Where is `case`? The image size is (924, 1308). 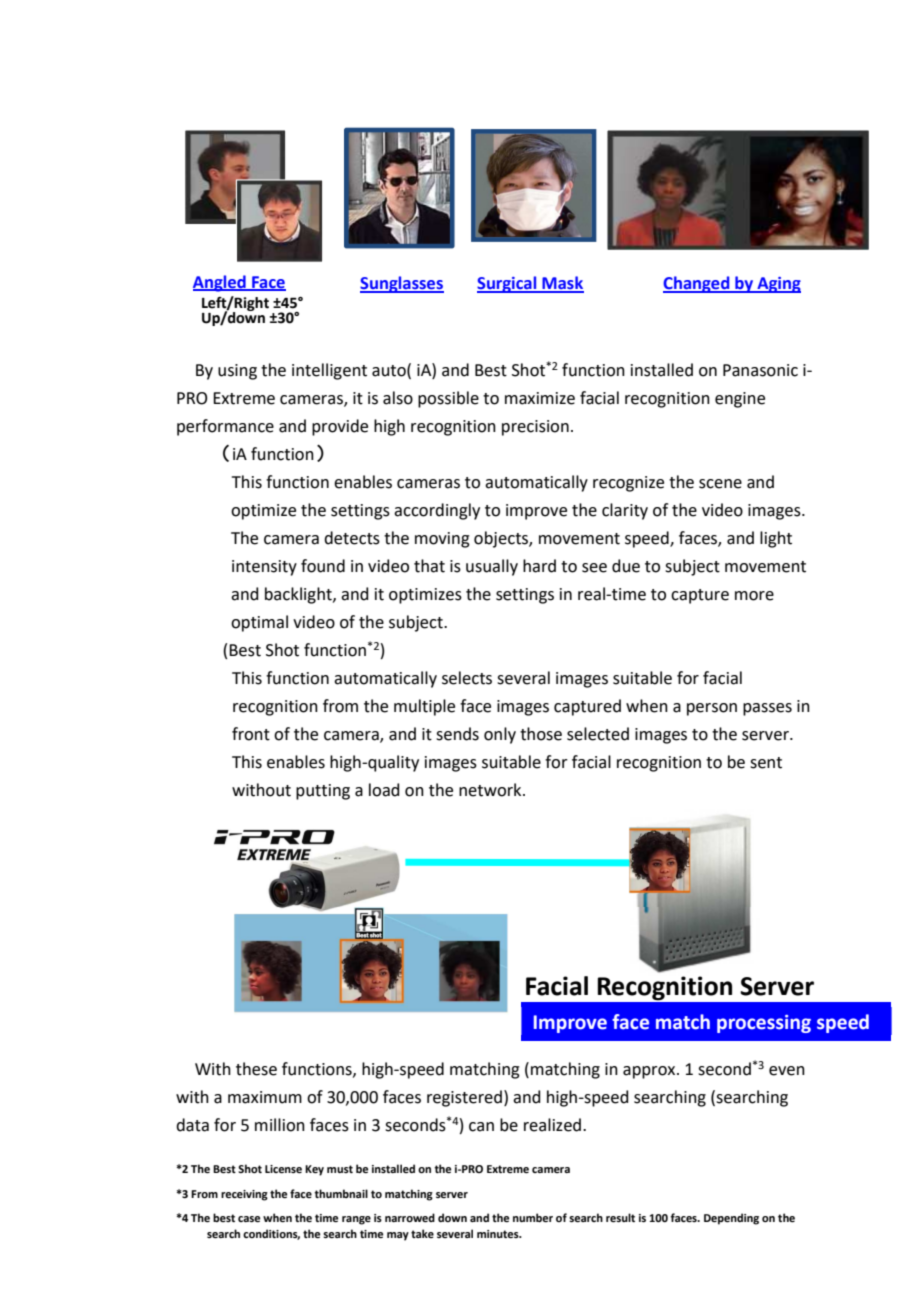 case is located at coordinates (249, 1219).
